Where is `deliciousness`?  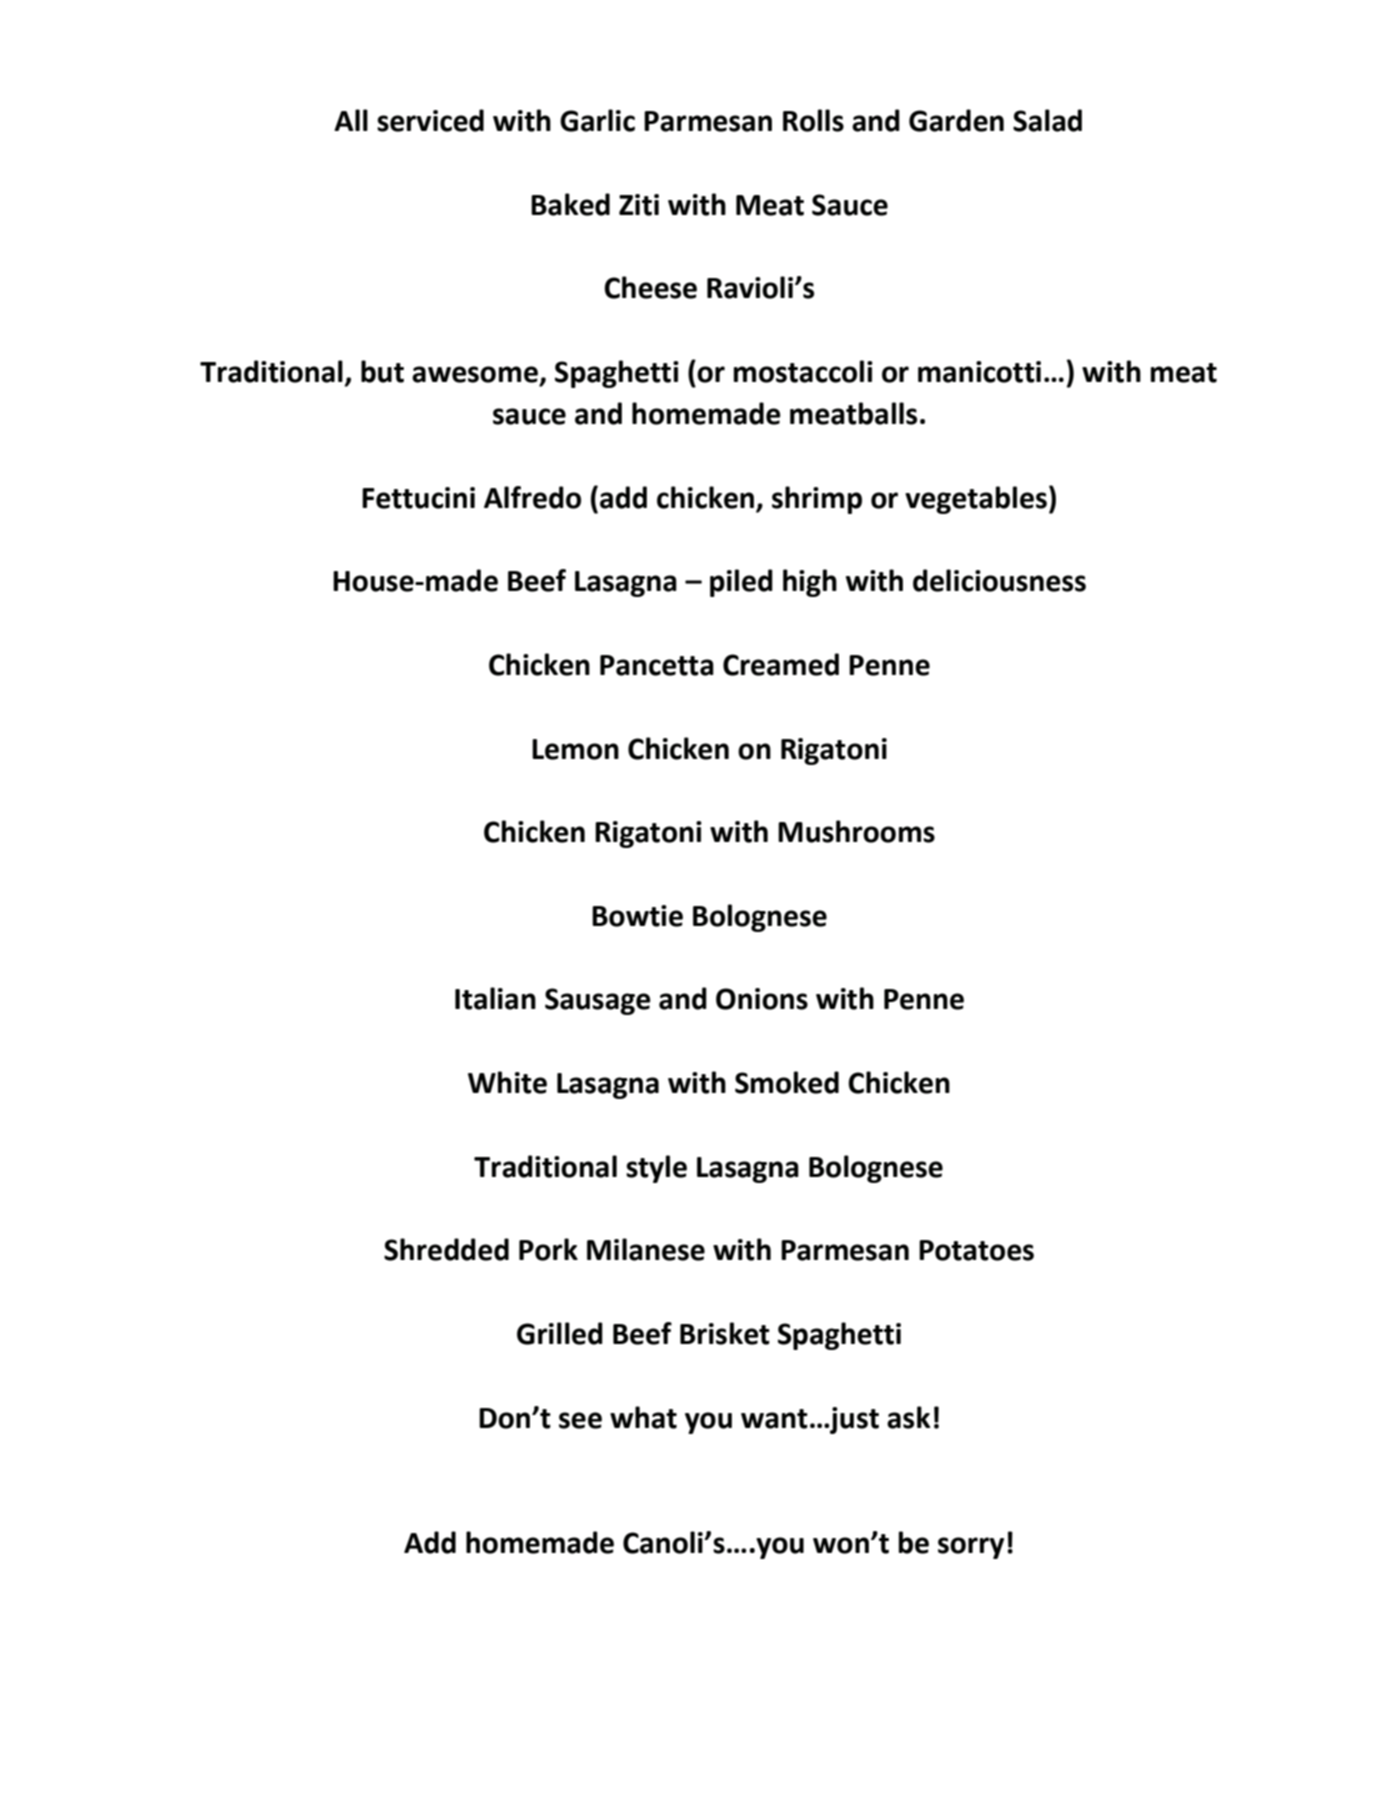
deliciousness is located at coordinates (999, 580).
